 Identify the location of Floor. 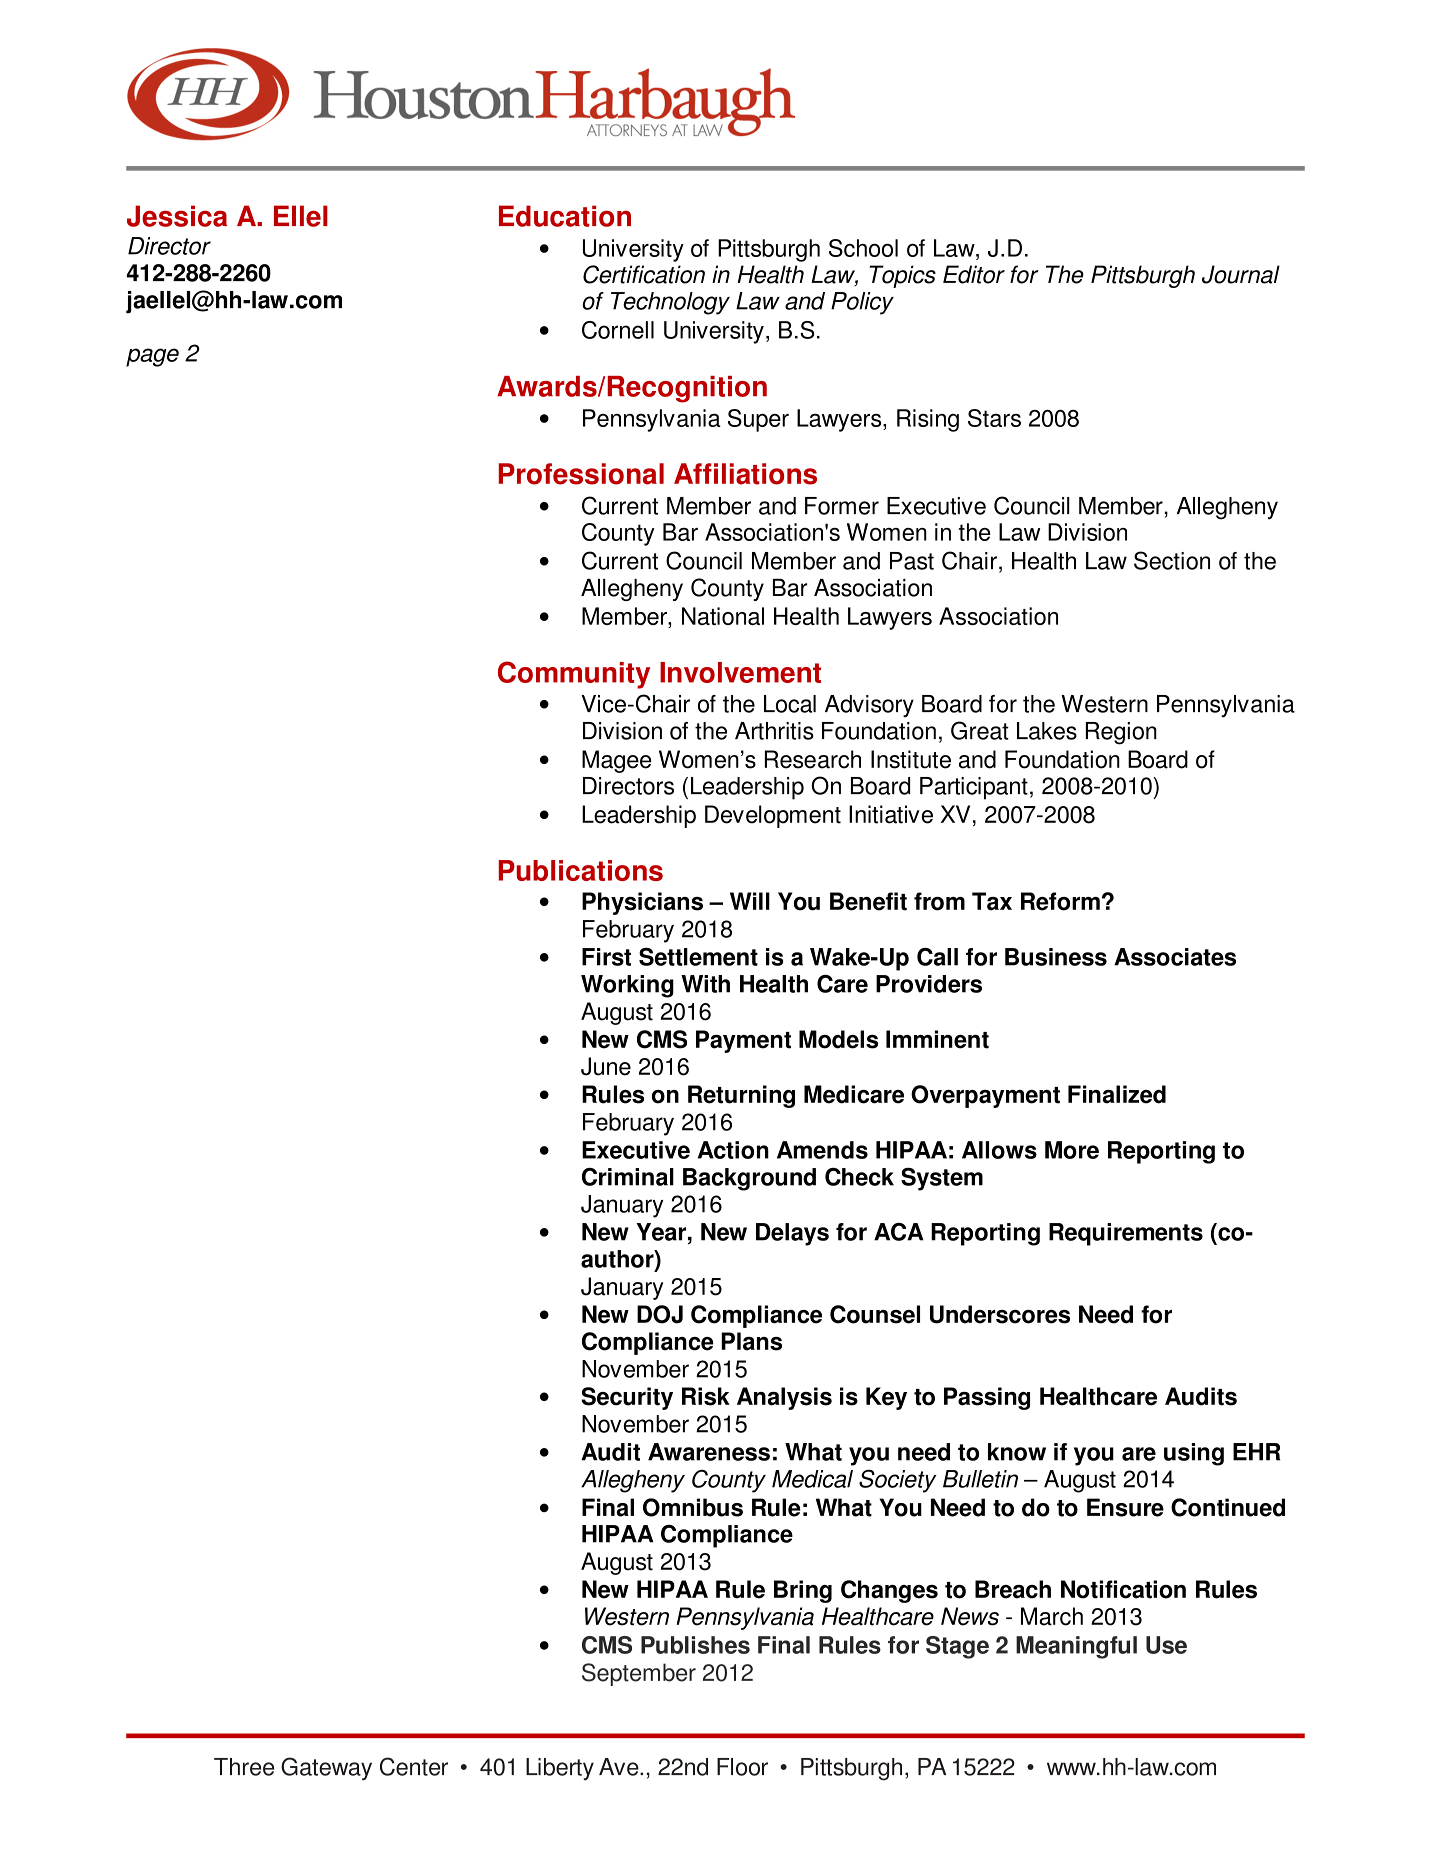
(742, 1767).
